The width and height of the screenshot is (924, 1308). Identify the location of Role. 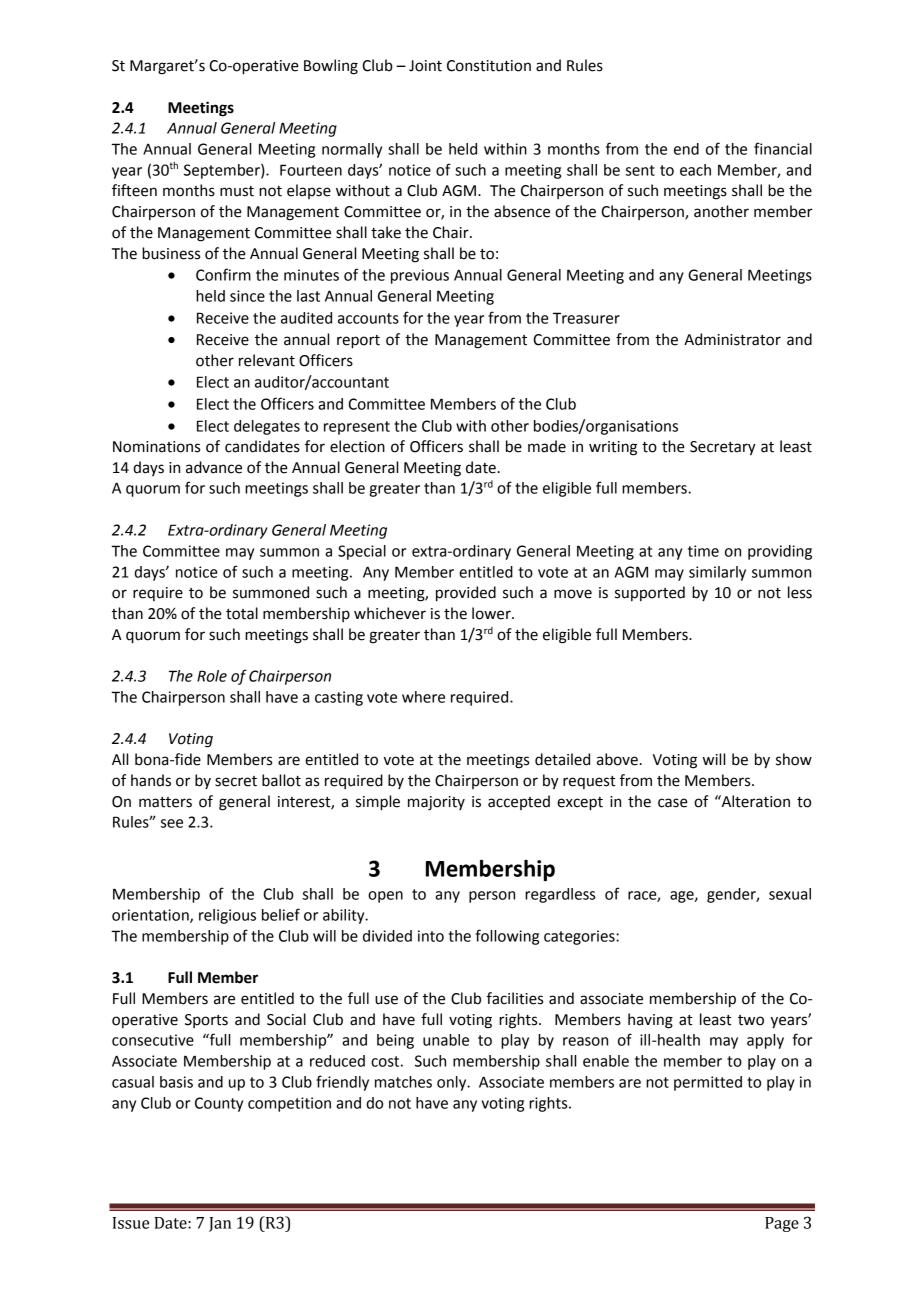
(212, 676).
